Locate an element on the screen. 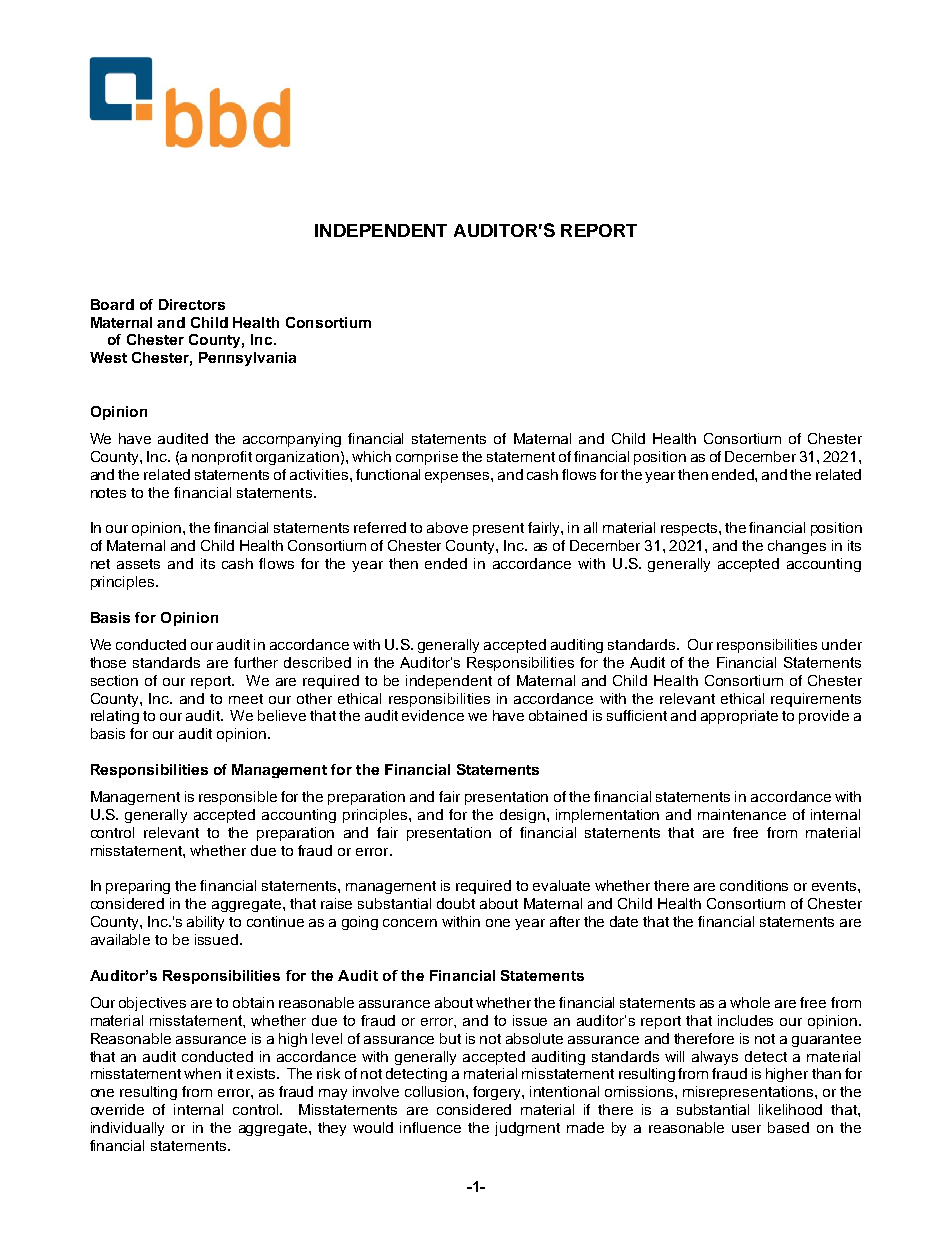 The height and width of the screenshot is (1233, 952). under is located at coordinates (842, 644).
